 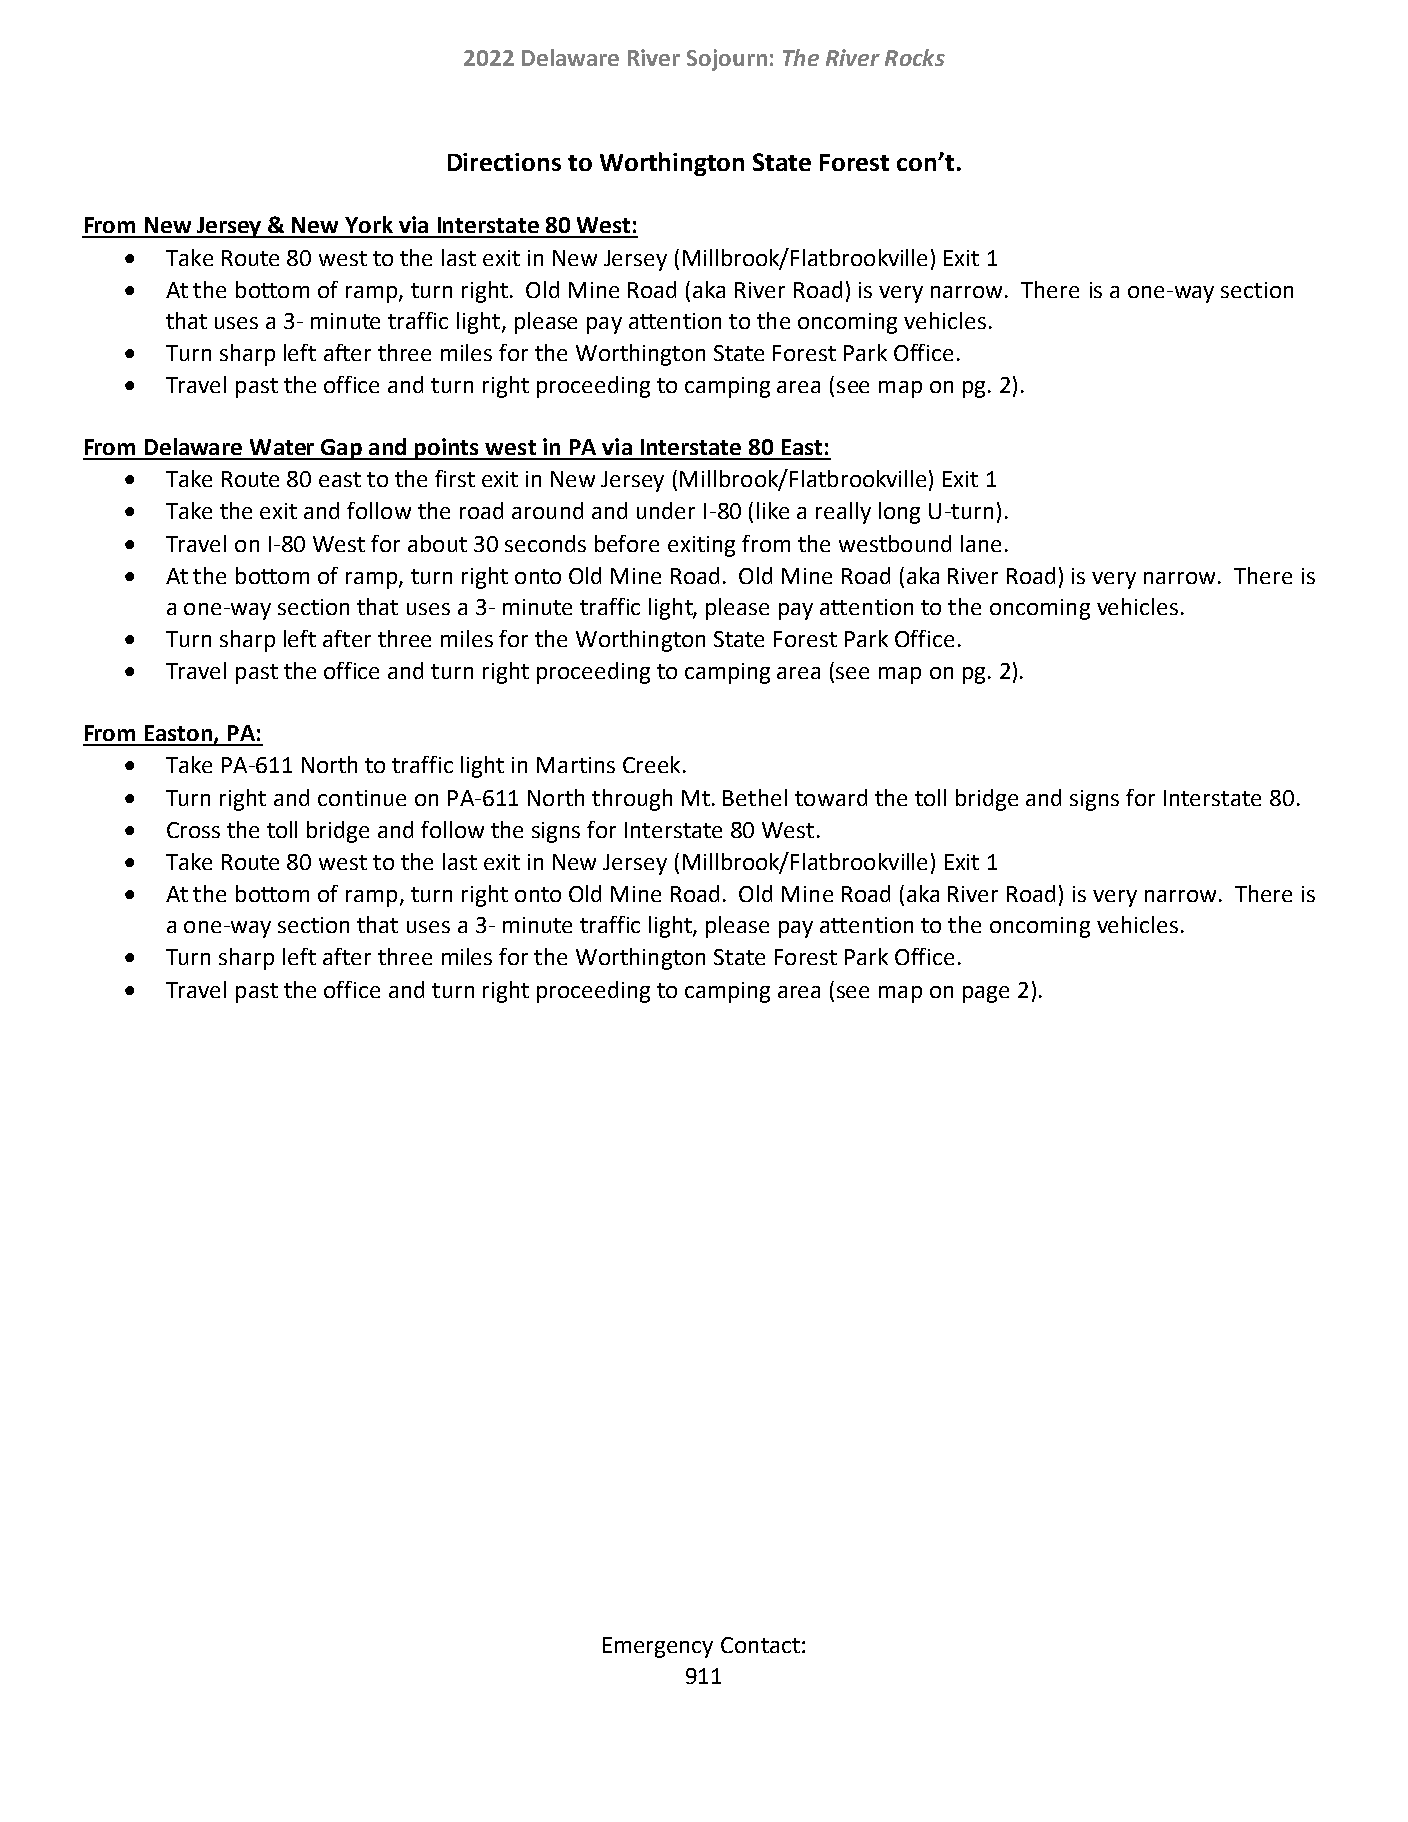 What do you see at coordinates (342, 449) in the page?
I see `Gap` at bounding box center [342, 449].
